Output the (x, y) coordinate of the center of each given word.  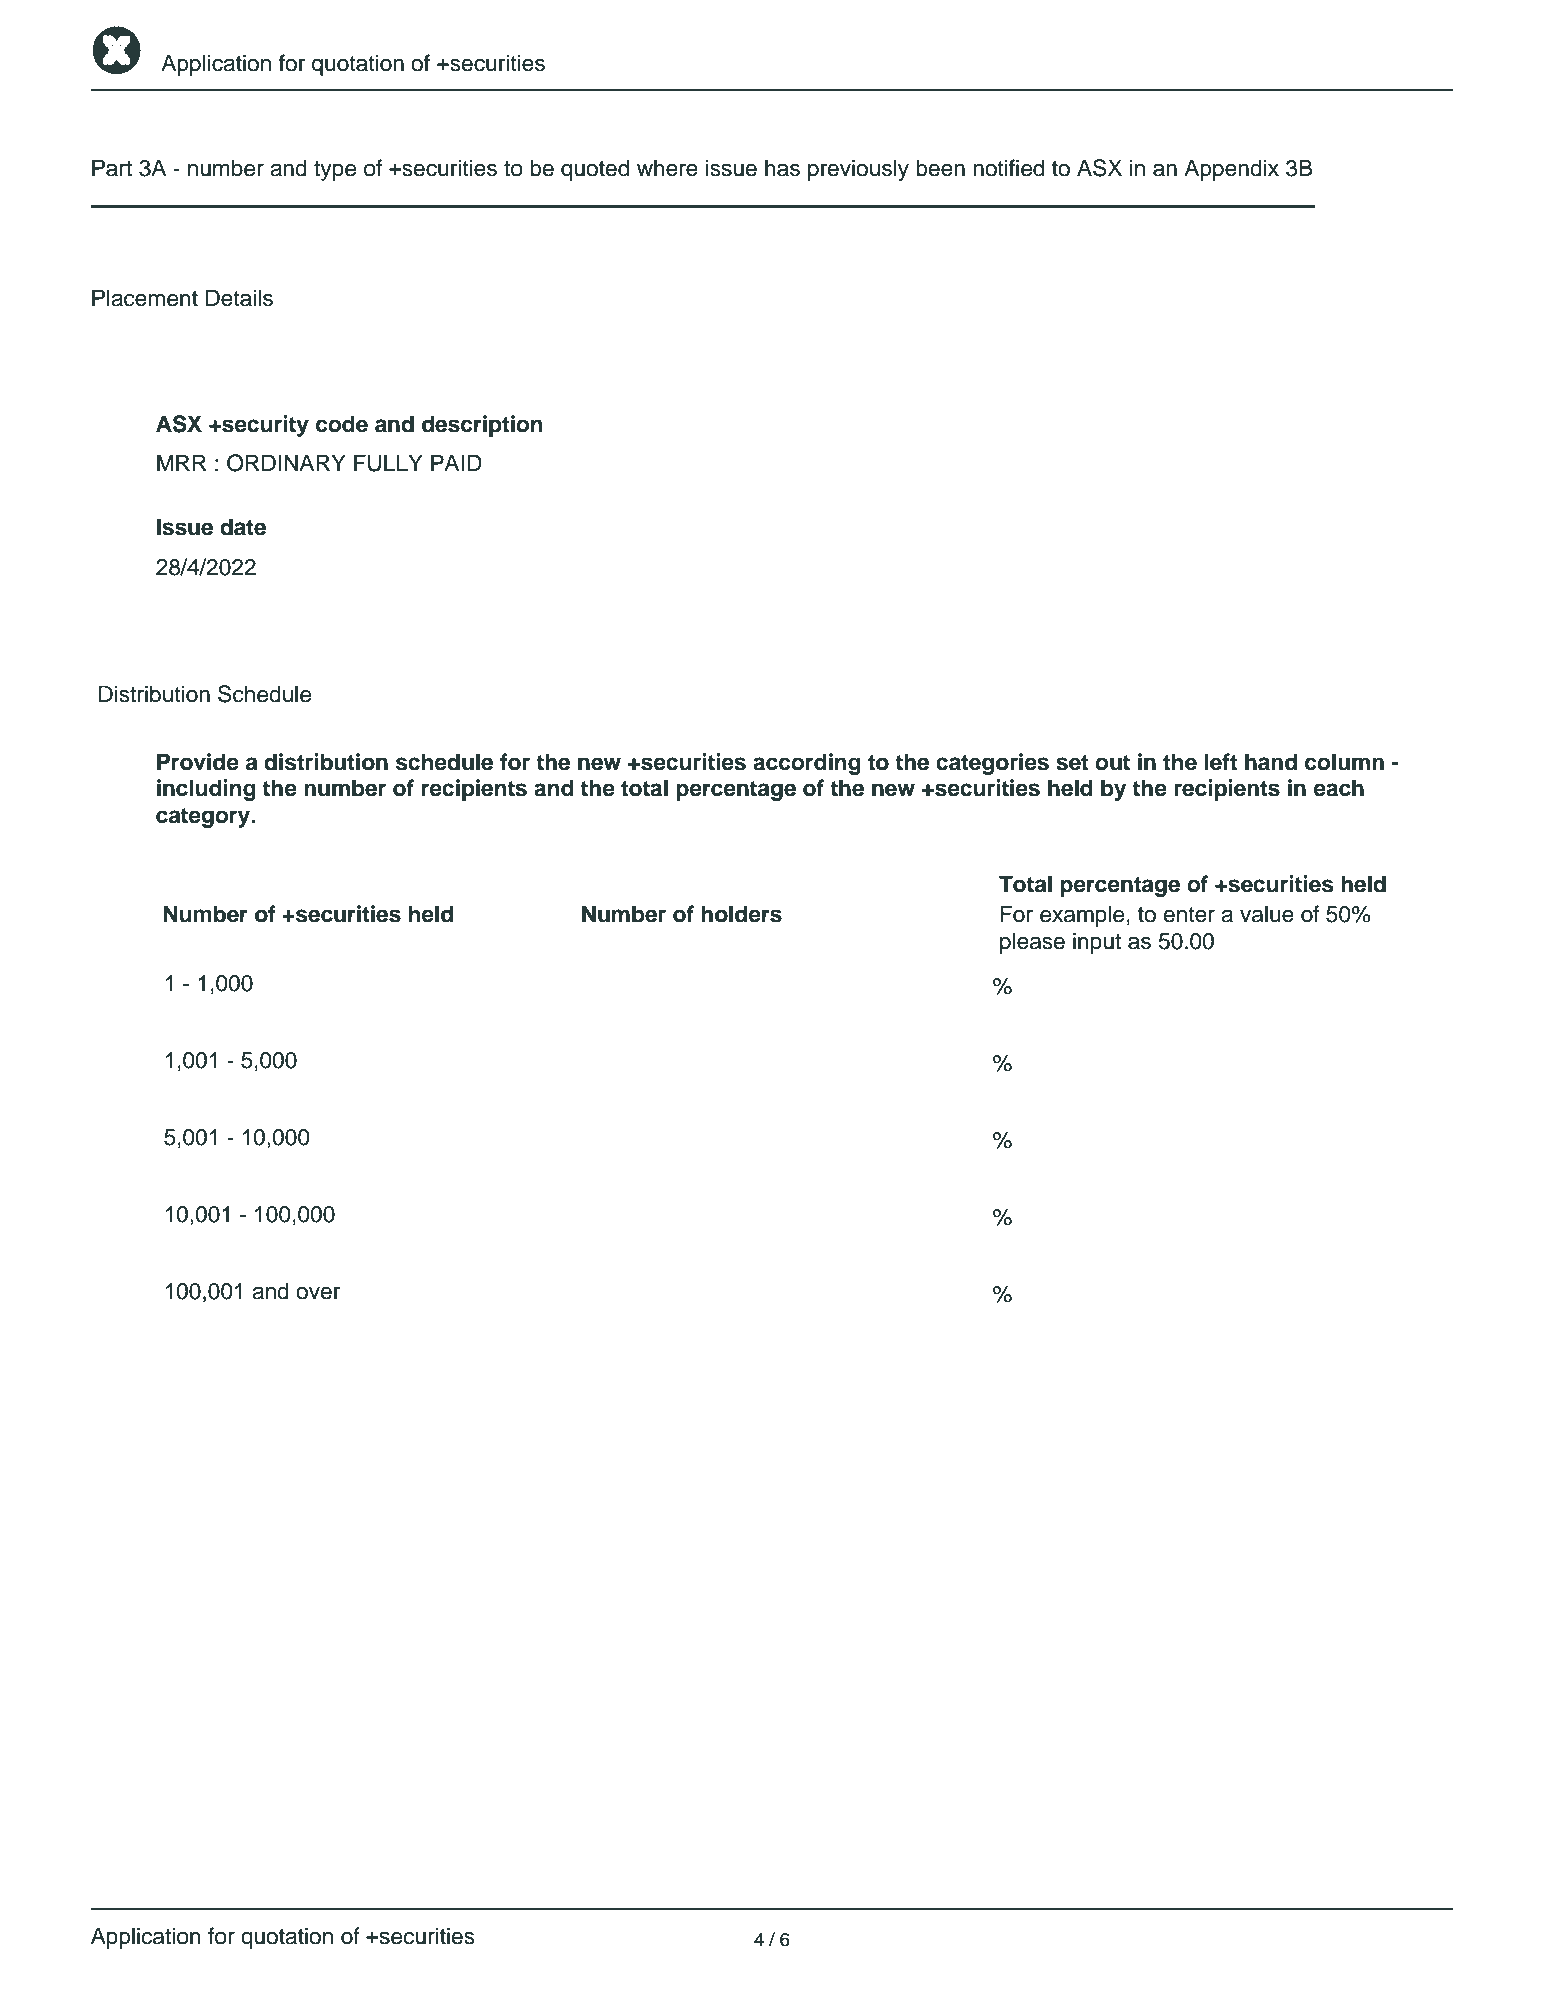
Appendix (1231, 170)
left (1220, 762)
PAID (456, 462)
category (204, 818)
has (782, 168)
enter (1189, 915)
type (335, 171)
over (318, 1293)
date (243, 527)
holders (741, 914)
